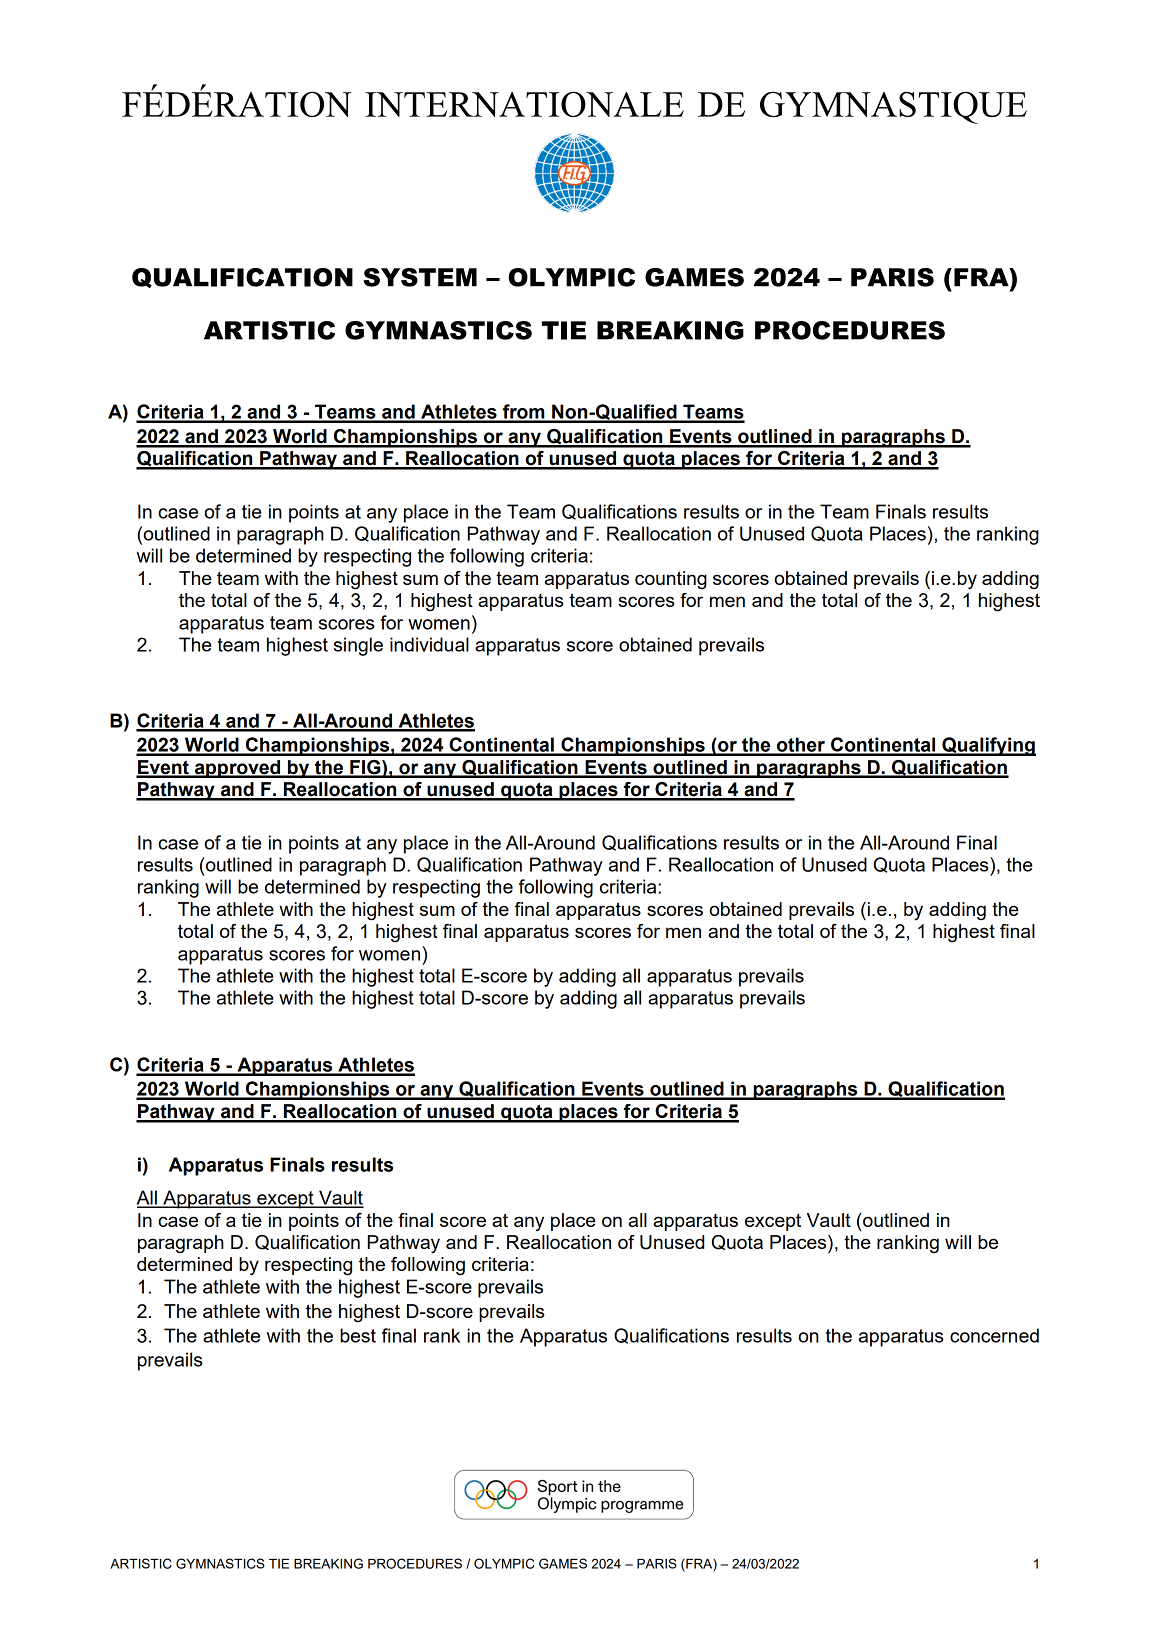 The width and height of the document is (1150, 1626). Describe the element at coordinates (671, 580) in the document. I see `counting` at that location.
